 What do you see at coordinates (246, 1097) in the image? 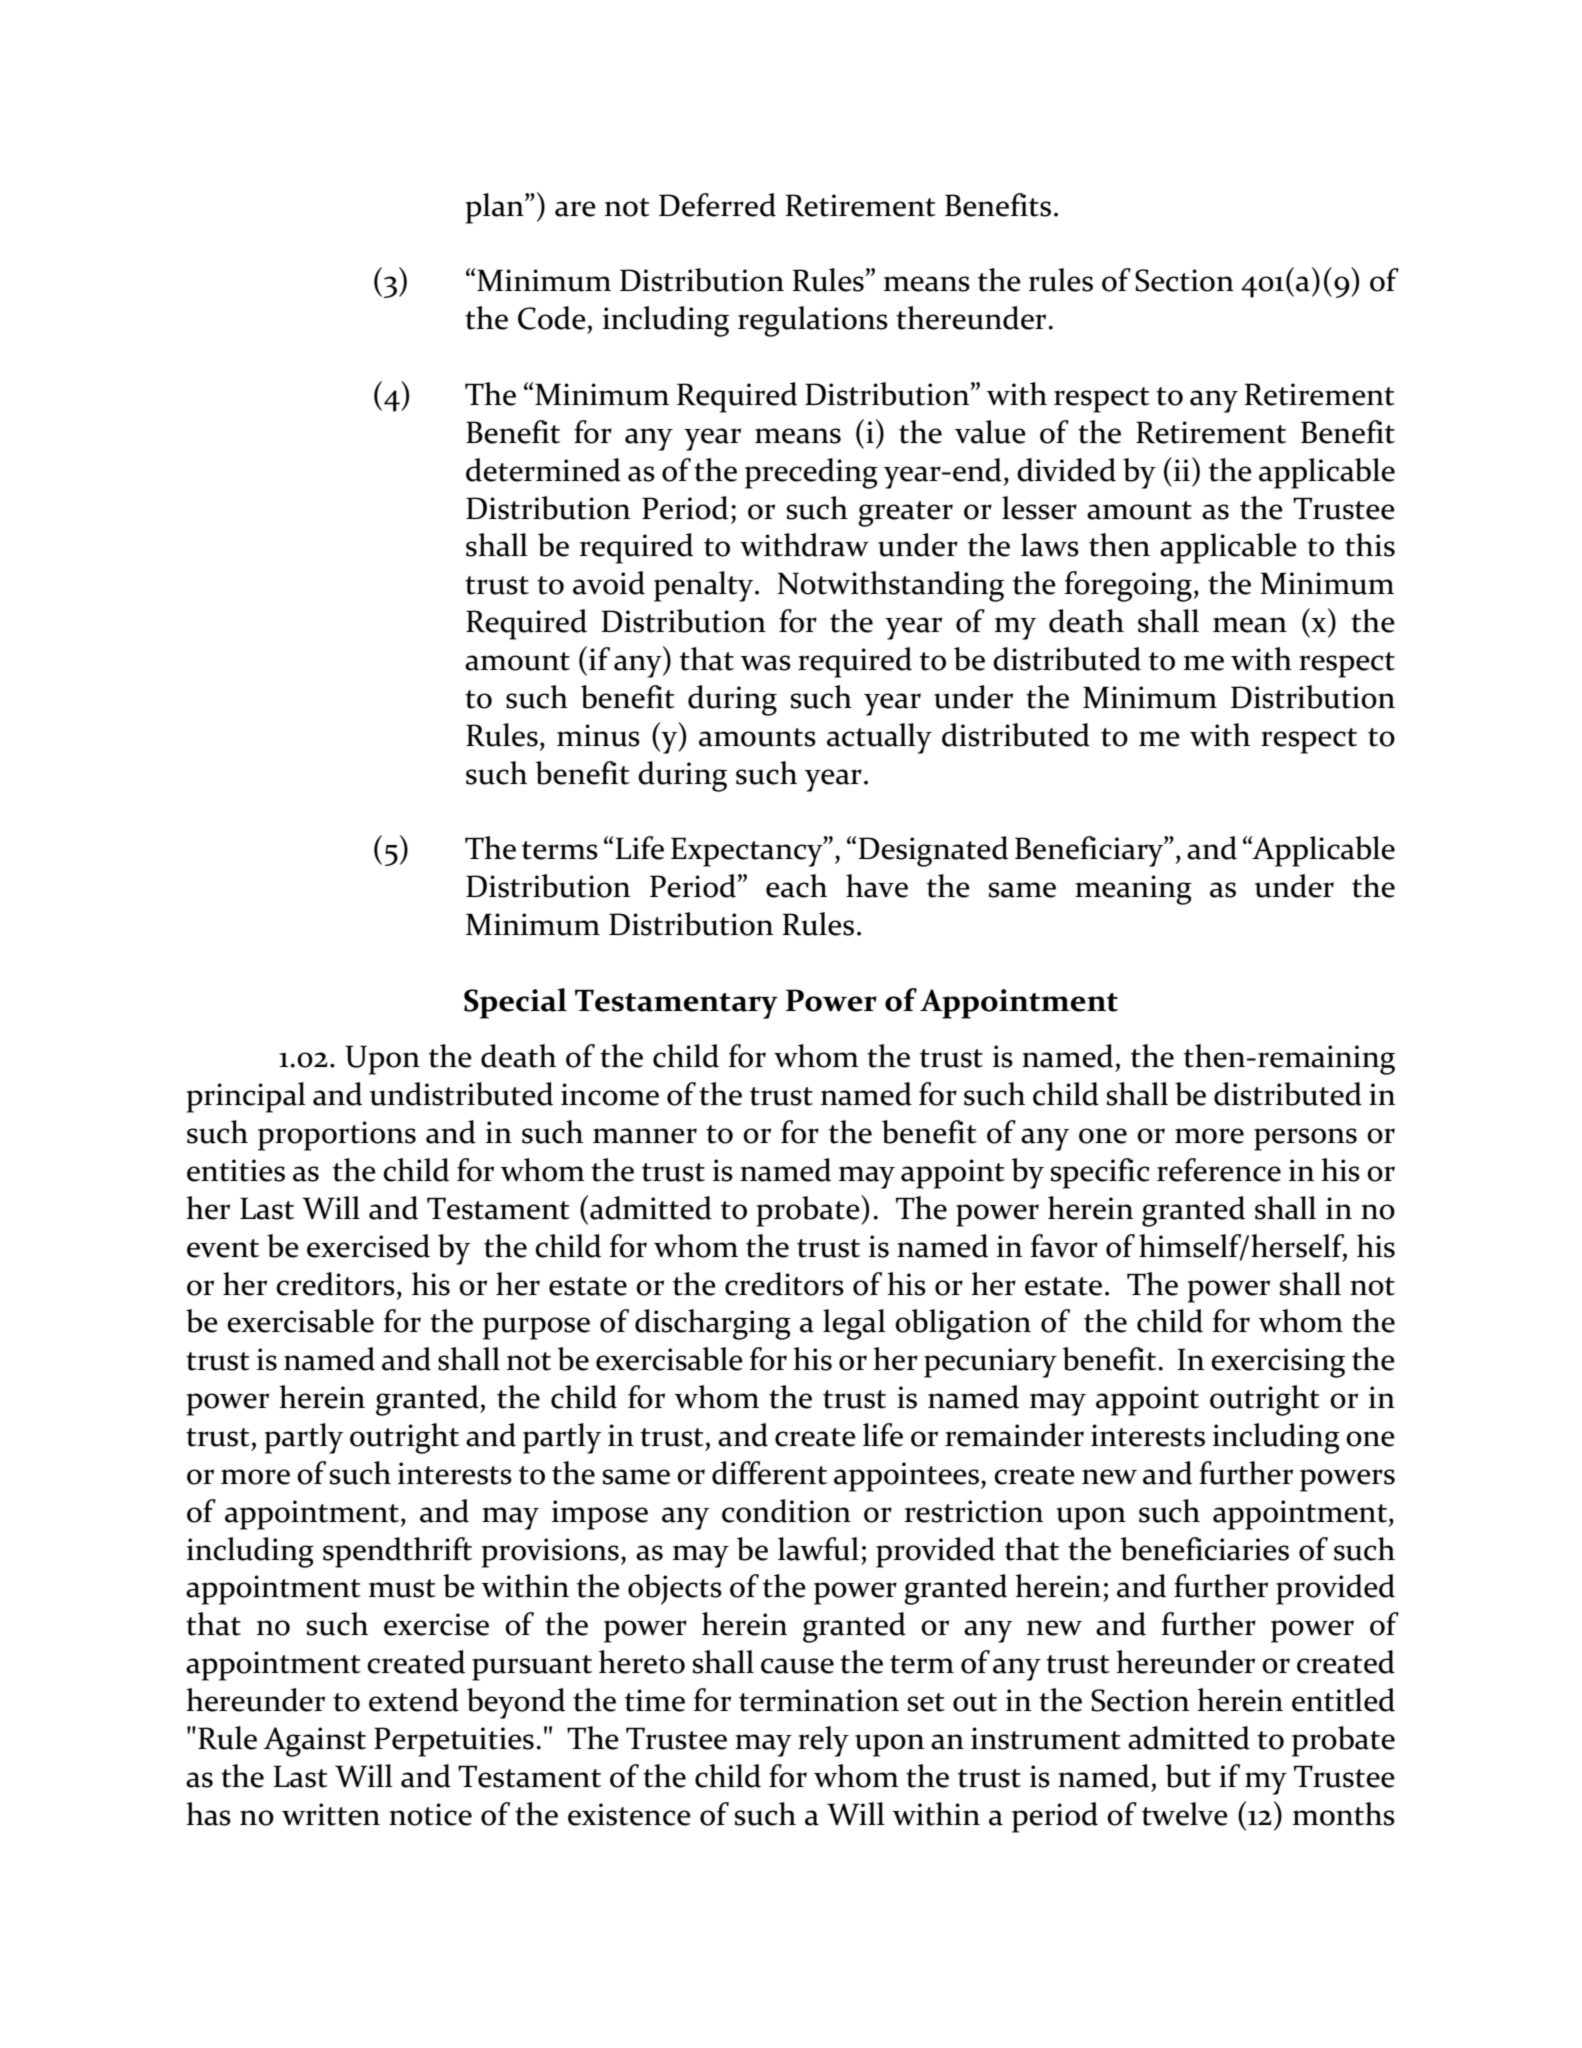
I see `principal` at bounding box center [246, 1097].
